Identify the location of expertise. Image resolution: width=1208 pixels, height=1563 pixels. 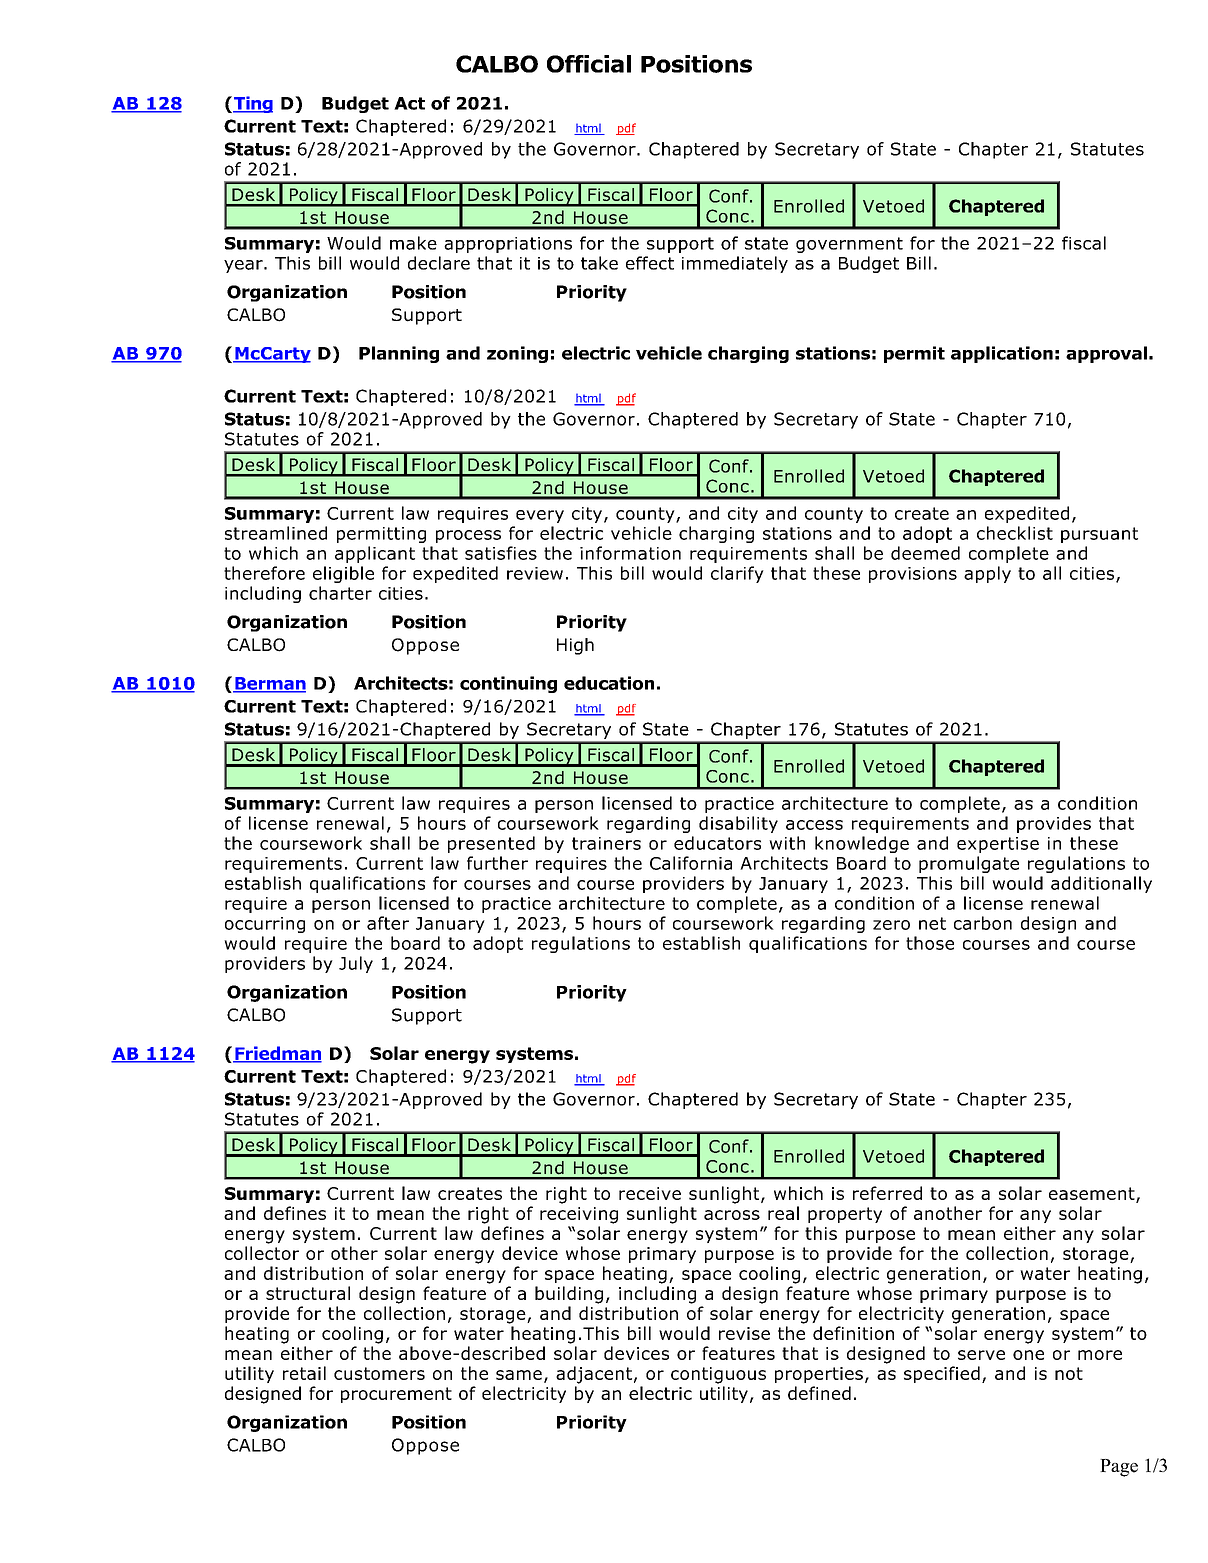
(998, 845).
